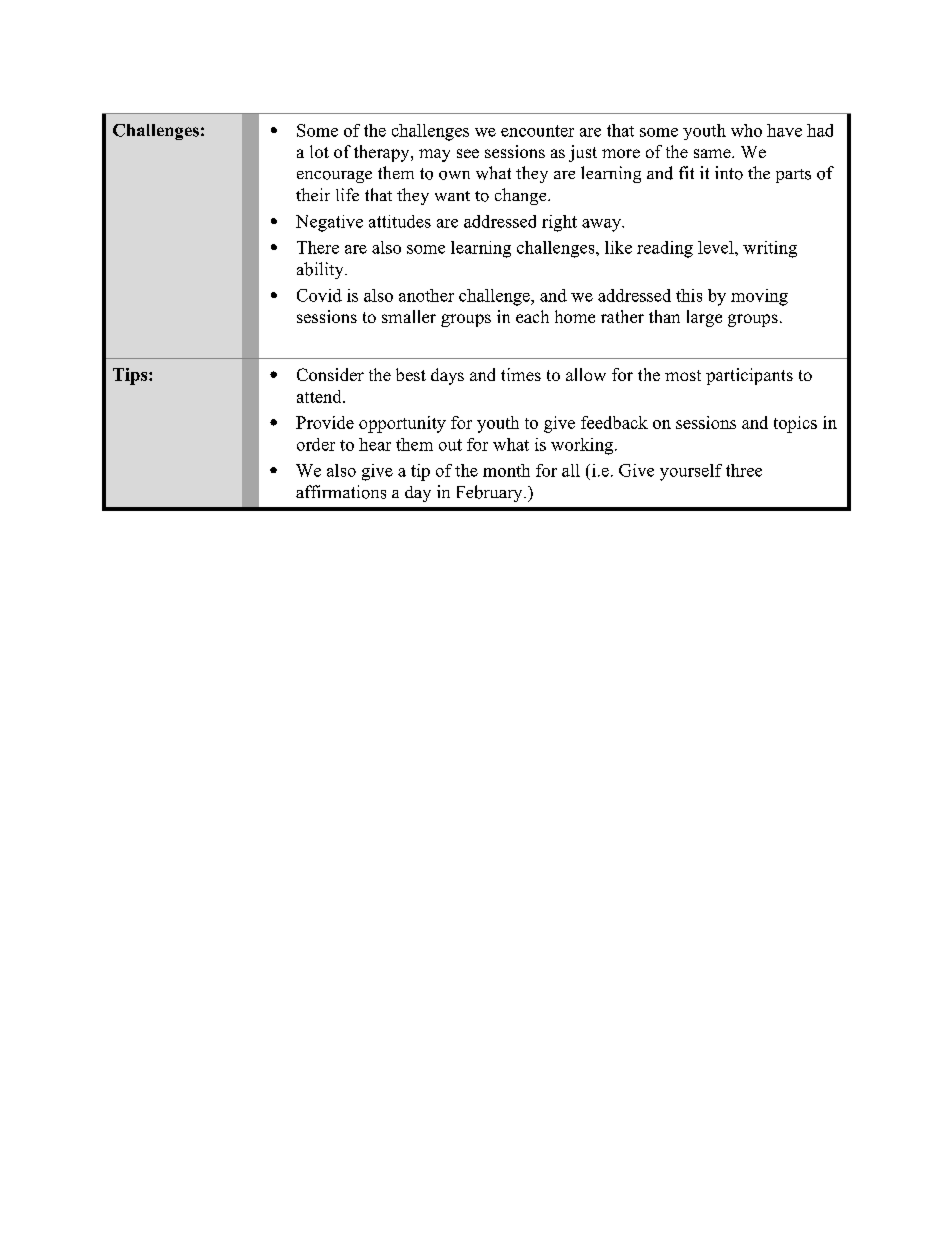 This screenshot has height=1233, width=952. I want to click on days, so click(447, 376).
